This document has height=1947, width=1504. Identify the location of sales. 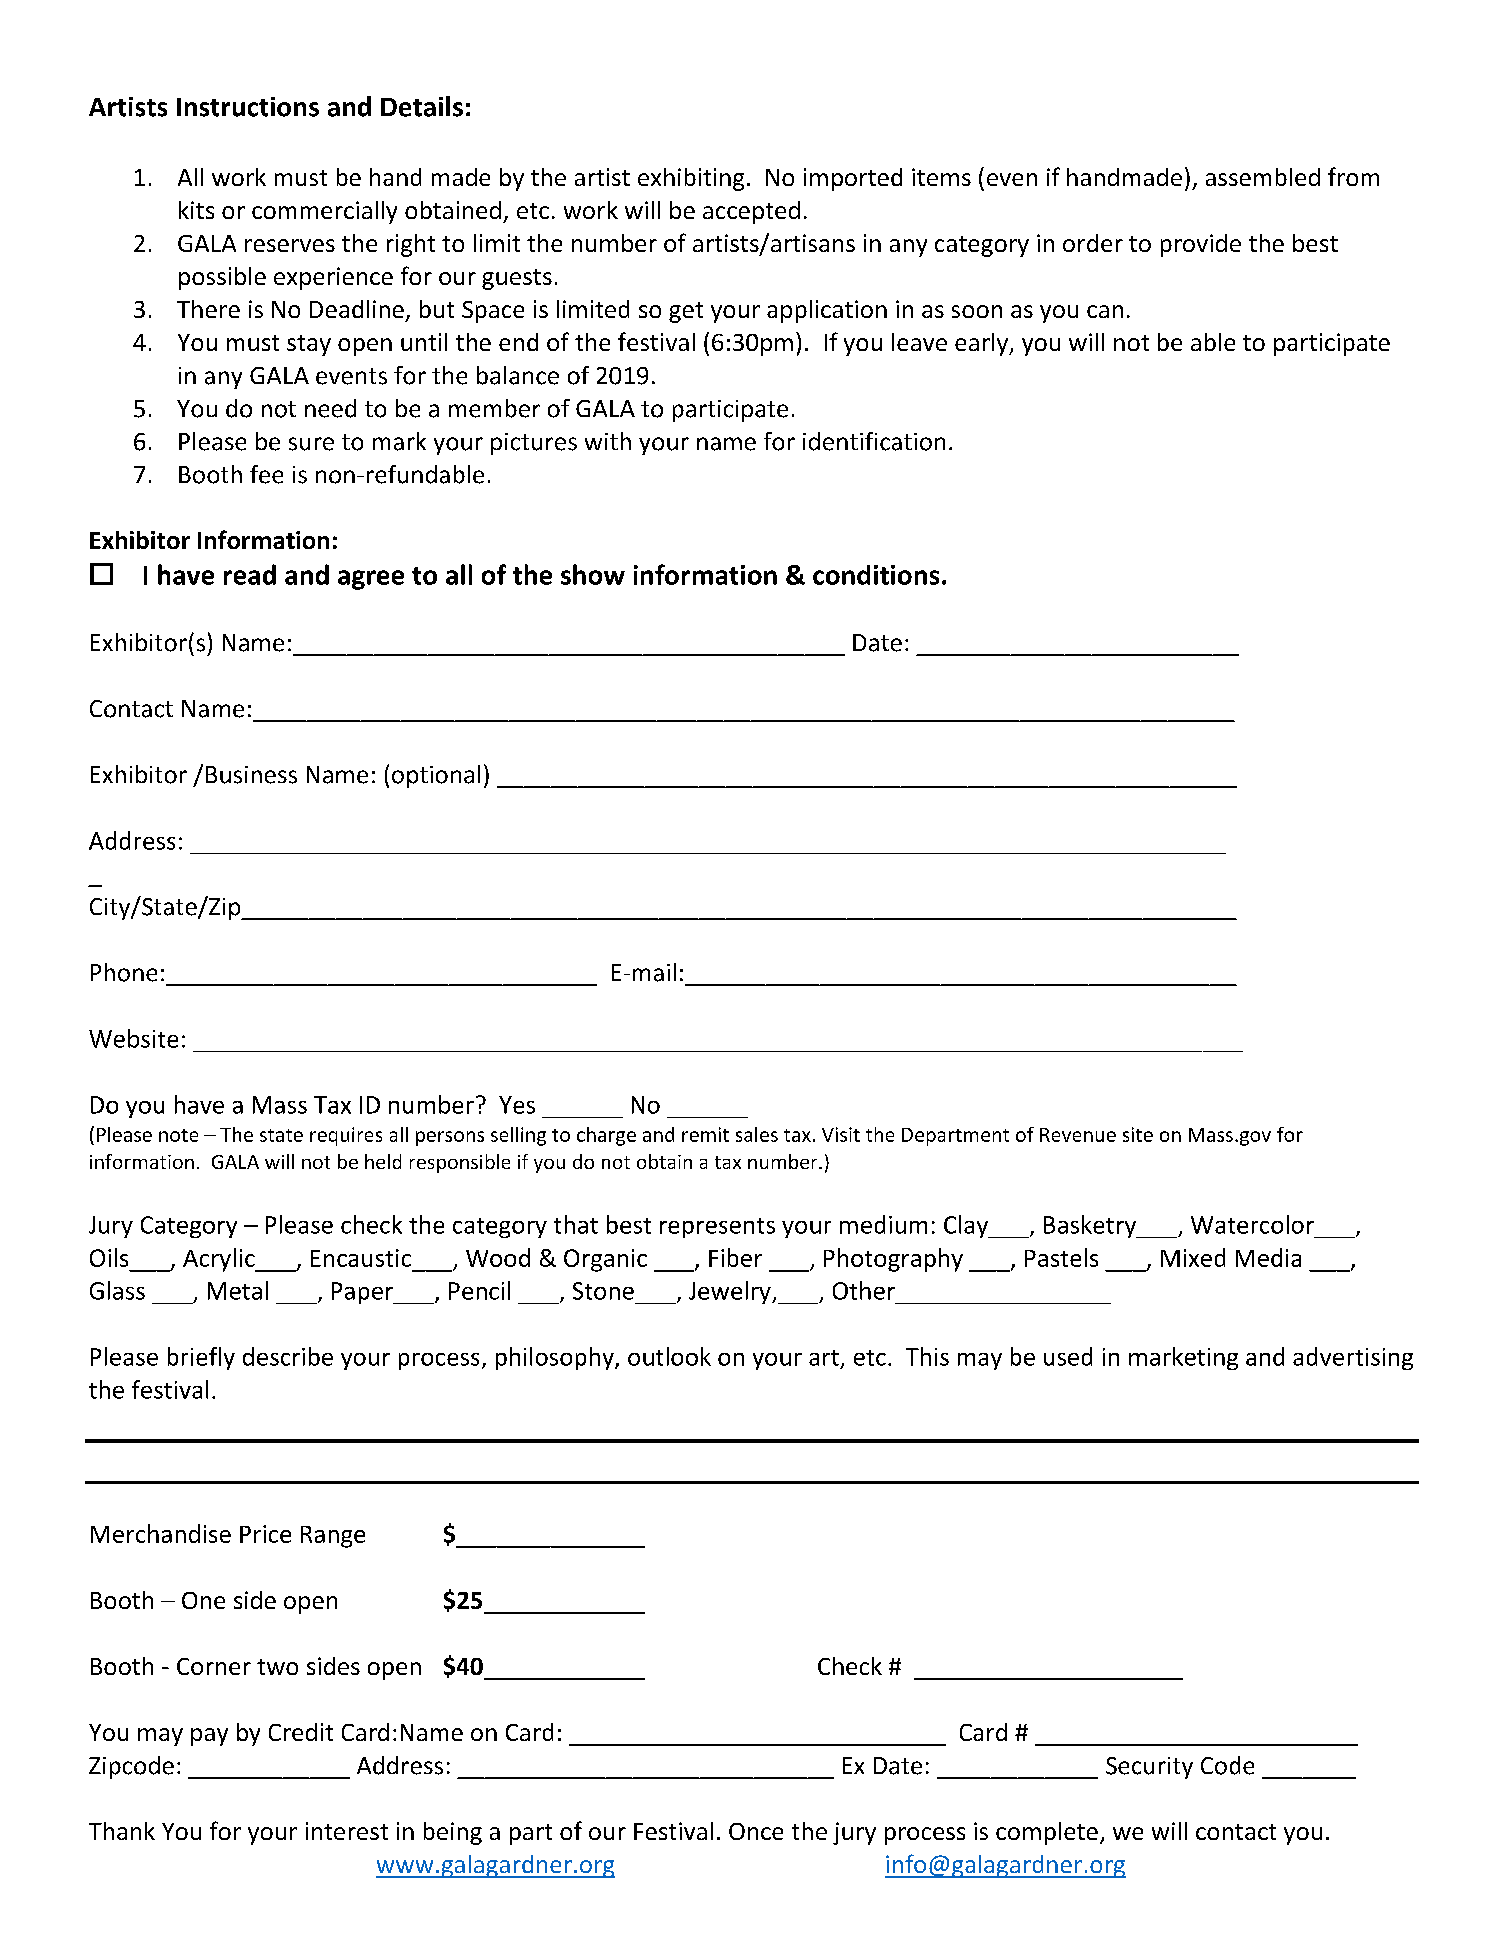
(757, 1134).
